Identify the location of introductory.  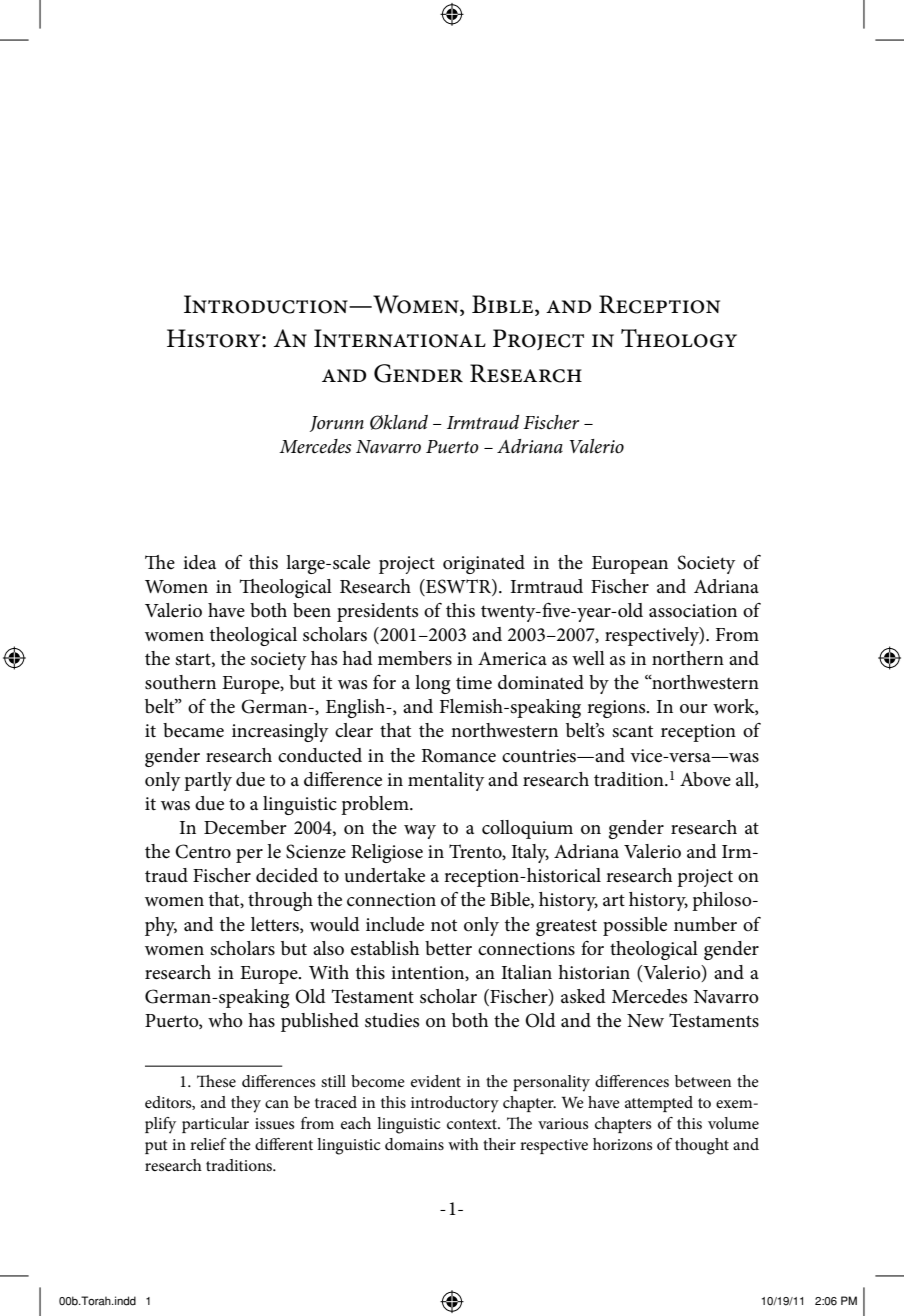
(455, 1104).
